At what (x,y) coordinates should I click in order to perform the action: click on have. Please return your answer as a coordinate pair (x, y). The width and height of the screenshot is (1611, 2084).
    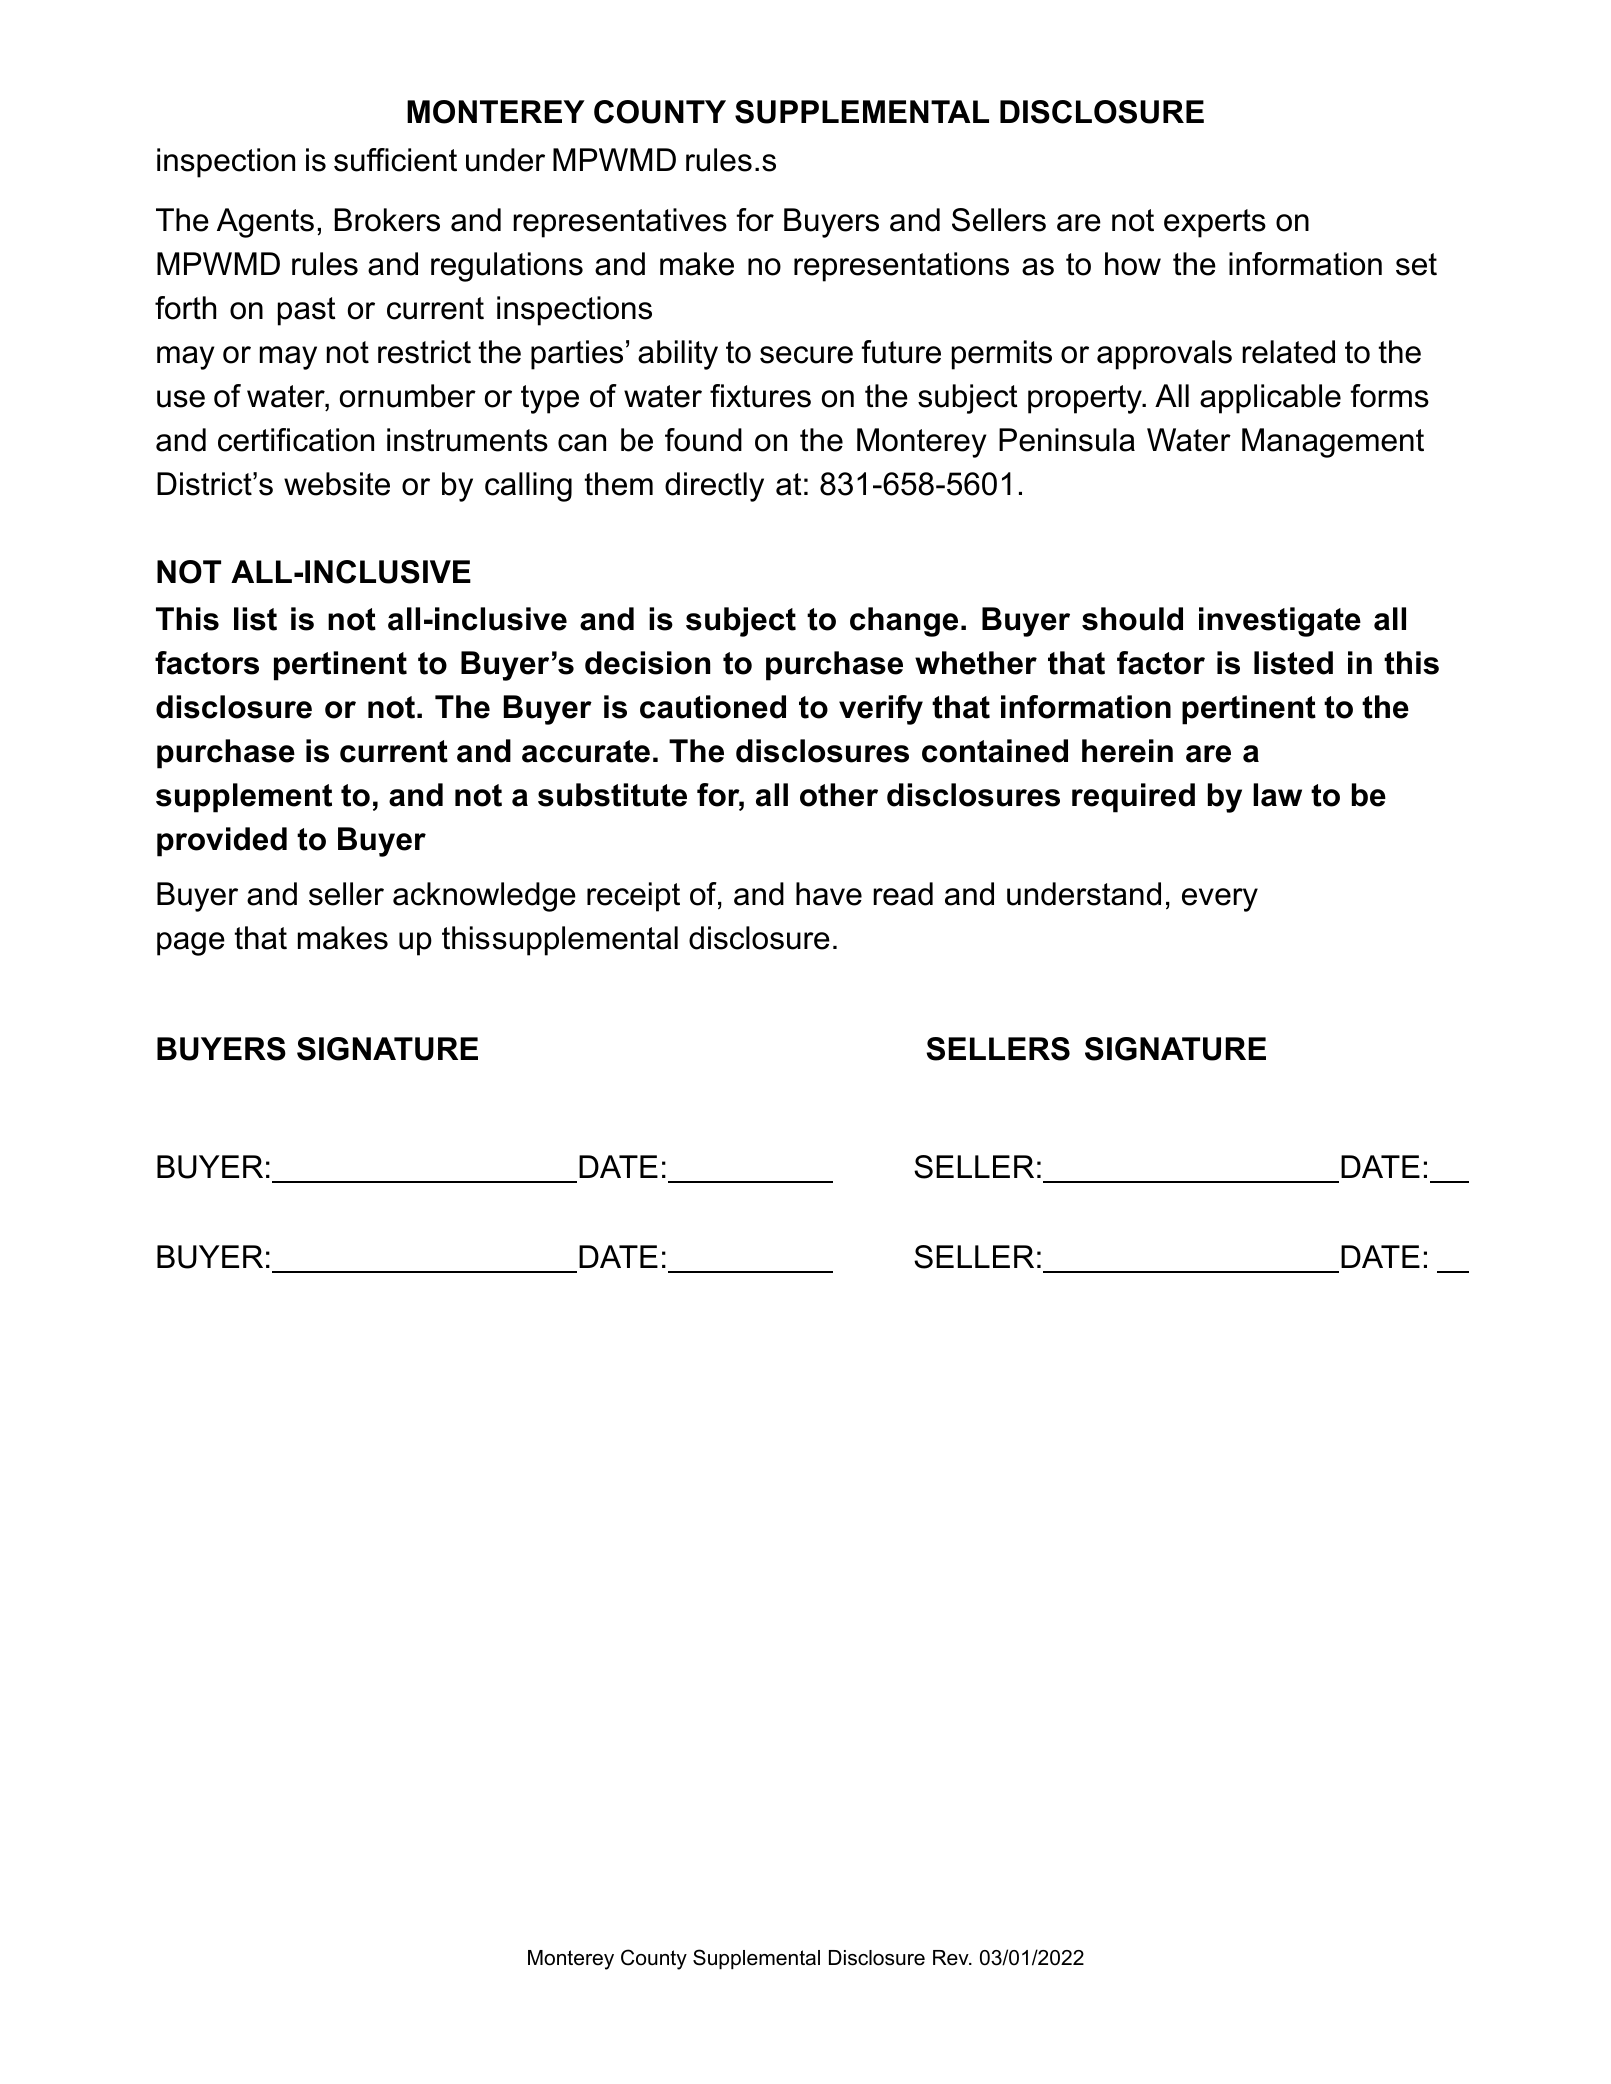
    Looking at the image, I should click on (829, 894).
